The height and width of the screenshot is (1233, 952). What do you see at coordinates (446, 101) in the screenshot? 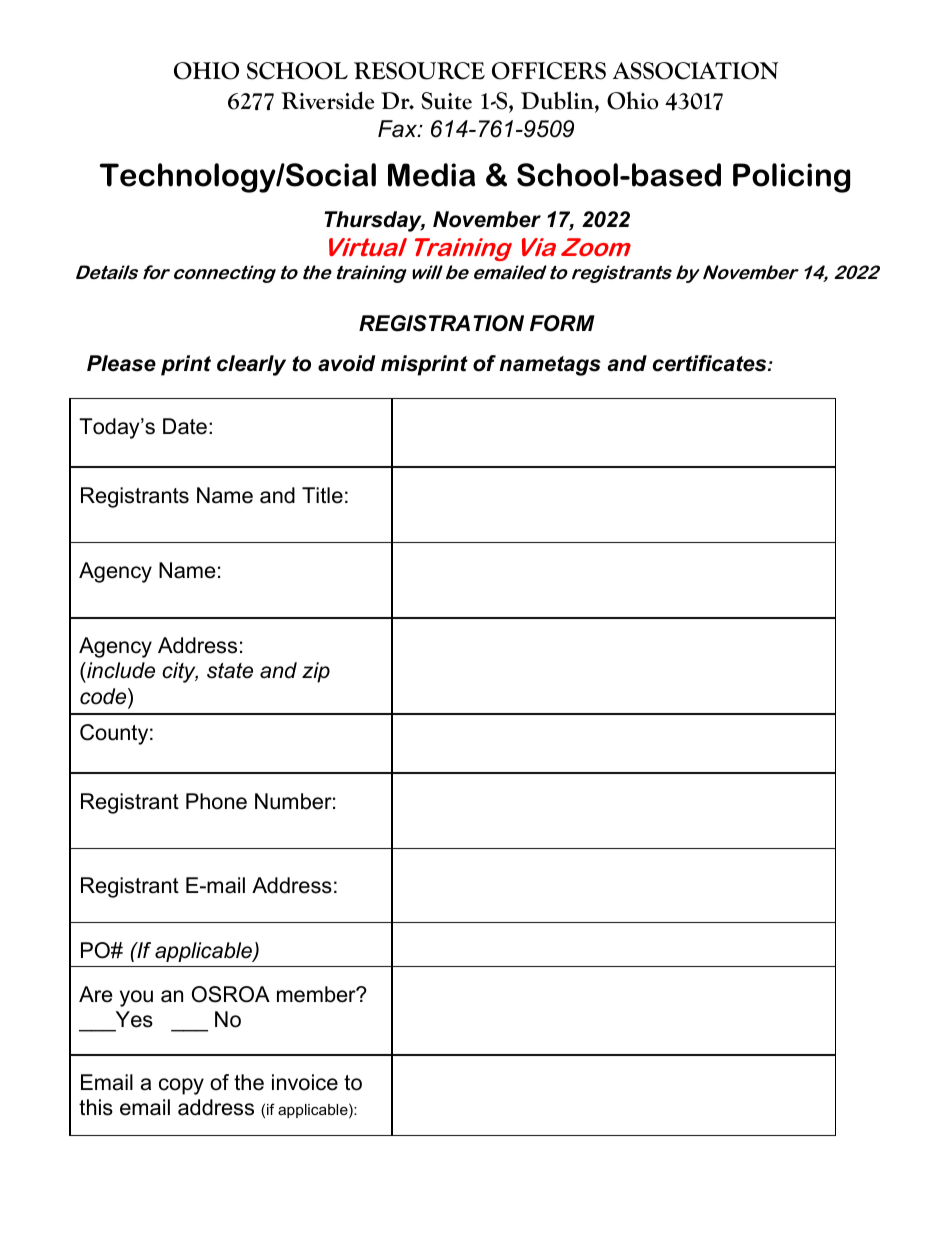
I see `Suite` at bounding box center [446, 101].
